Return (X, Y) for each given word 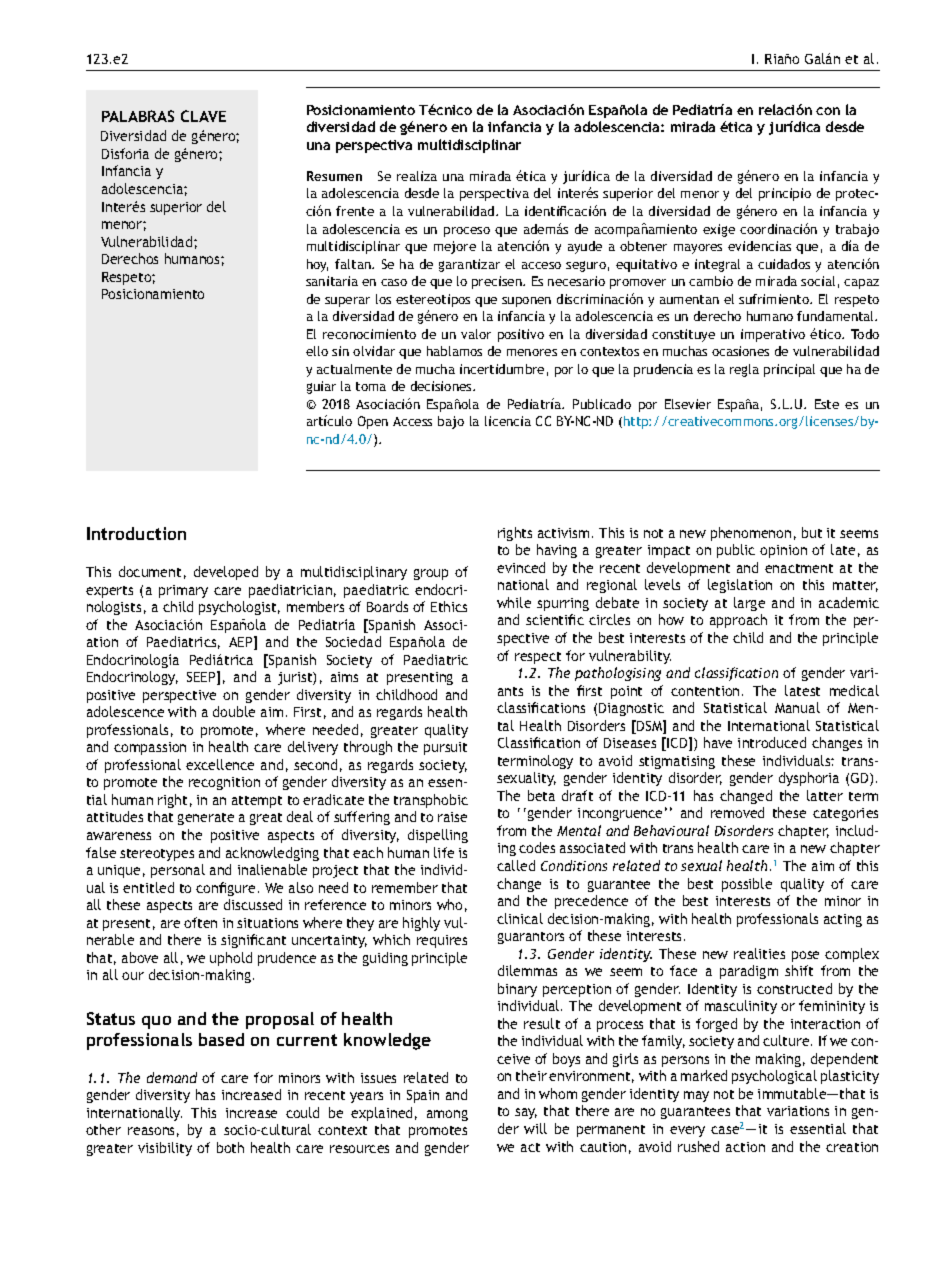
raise (452, 817)
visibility (165, 1149)
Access (412, 421)
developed (226, 573)
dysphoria (809, 779)
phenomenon (751, 534)
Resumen (334, 176)
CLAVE (203, 116)
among (447, 1115)
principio (785, 194)
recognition (224, 783)
